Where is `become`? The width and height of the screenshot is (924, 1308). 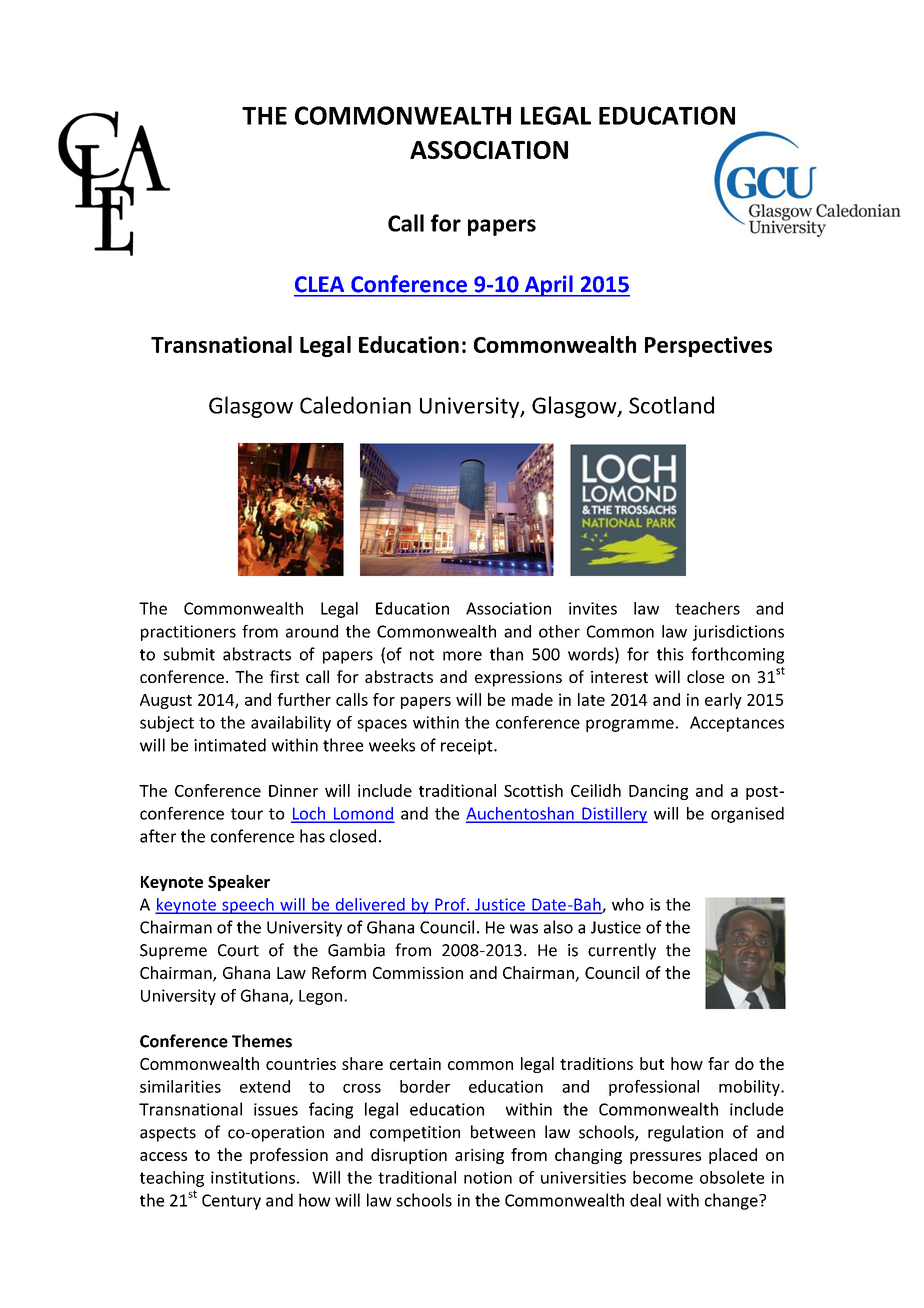
become is located at coordinates (663, 1177).
